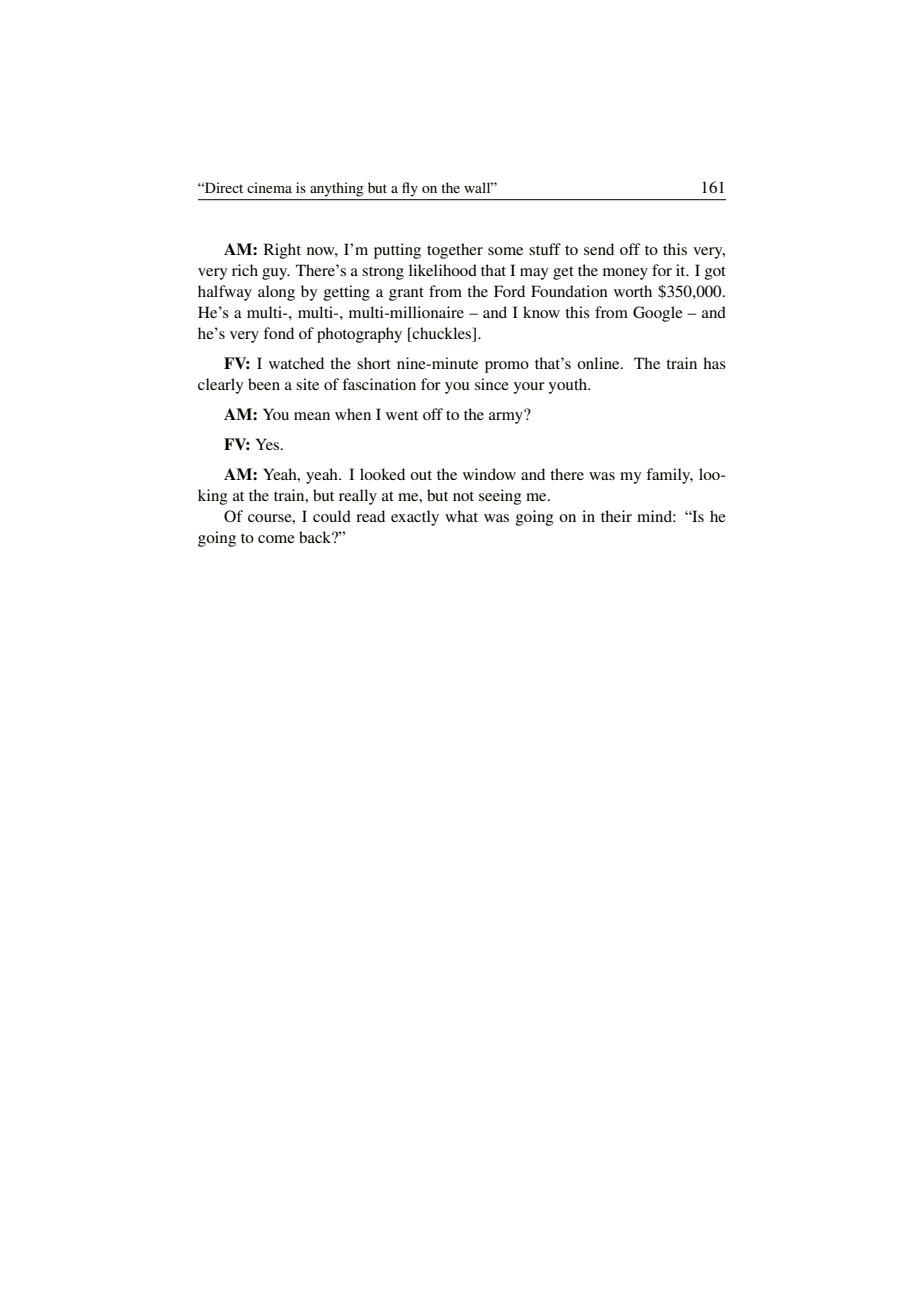 This document has height=1308, width=924. I want to click on fly, so click(410, 189).
